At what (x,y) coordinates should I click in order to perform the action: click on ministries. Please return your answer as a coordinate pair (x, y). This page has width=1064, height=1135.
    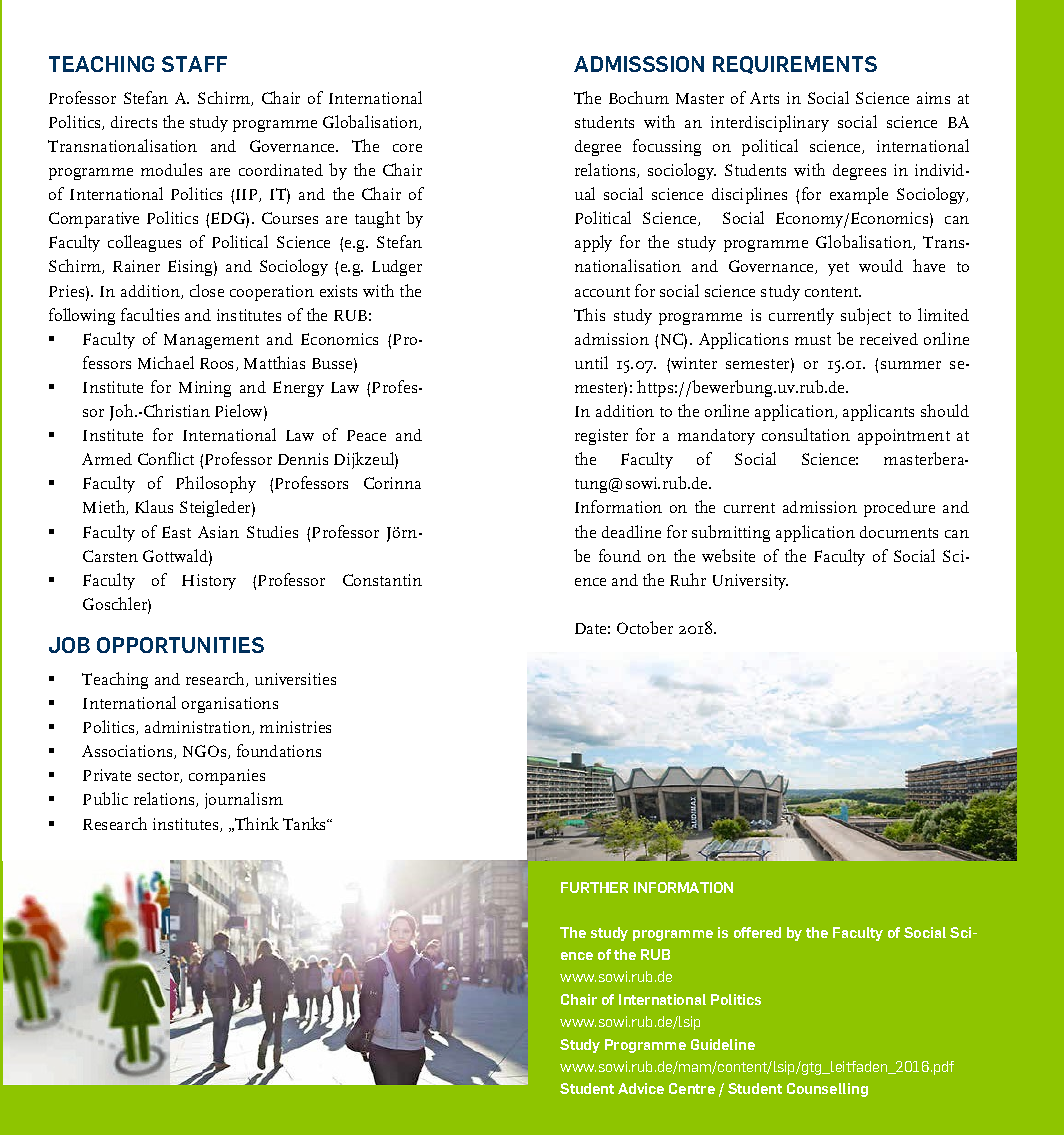
    Looking at the image, I should click on (295, 727).
